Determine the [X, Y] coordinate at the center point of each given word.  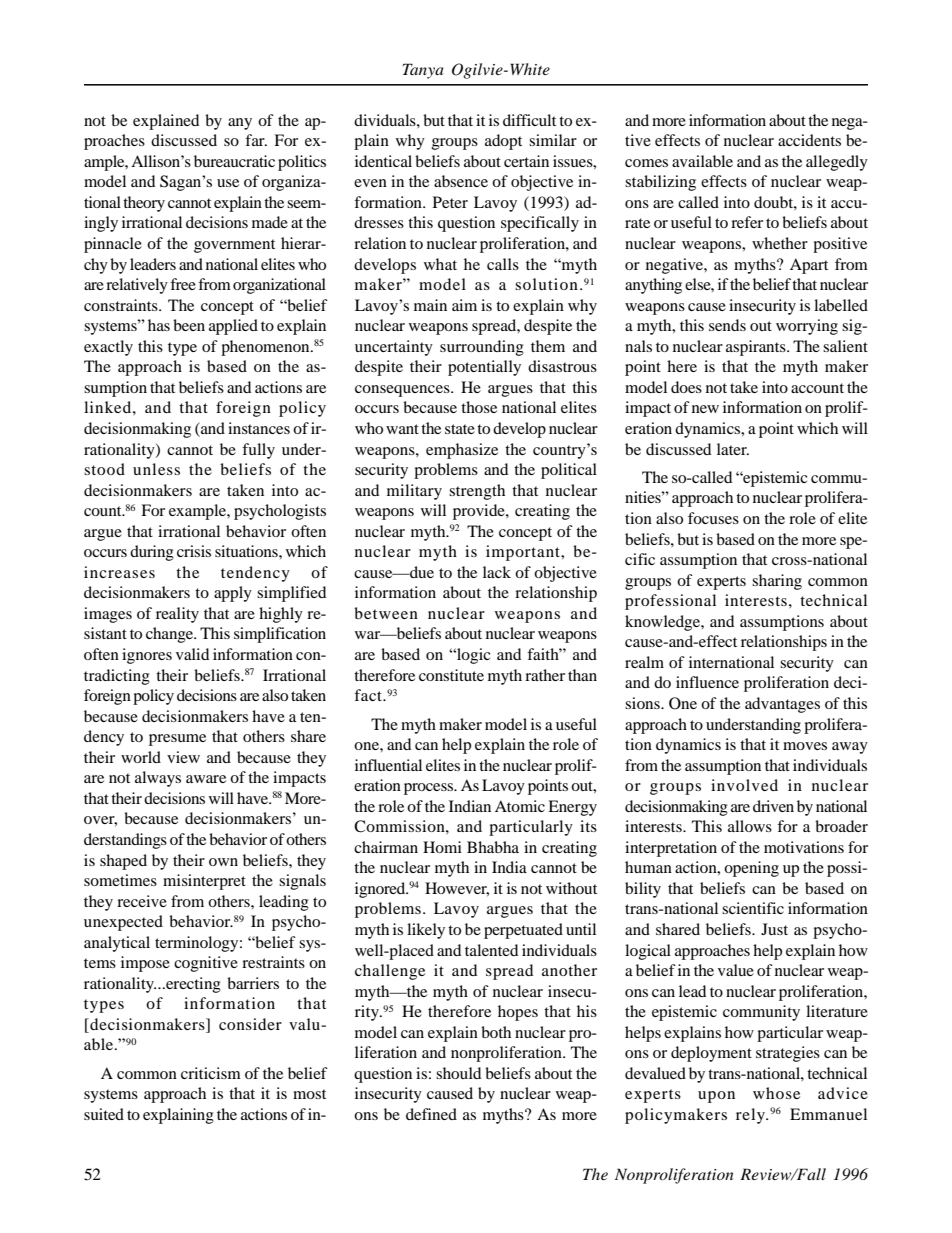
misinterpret [204, 882]
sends [727, 325]
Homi [442, 847]
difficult [529, 120]
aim [464, 305]
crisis [194, 551]
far [256, 140]
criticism [211, 1073]
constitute [451, 675]
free [183, 284]
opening [751, 869]
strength [477, 492]
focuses [713, 518]
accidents [809, 140]
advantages [782, 705]
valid [192, 654]
